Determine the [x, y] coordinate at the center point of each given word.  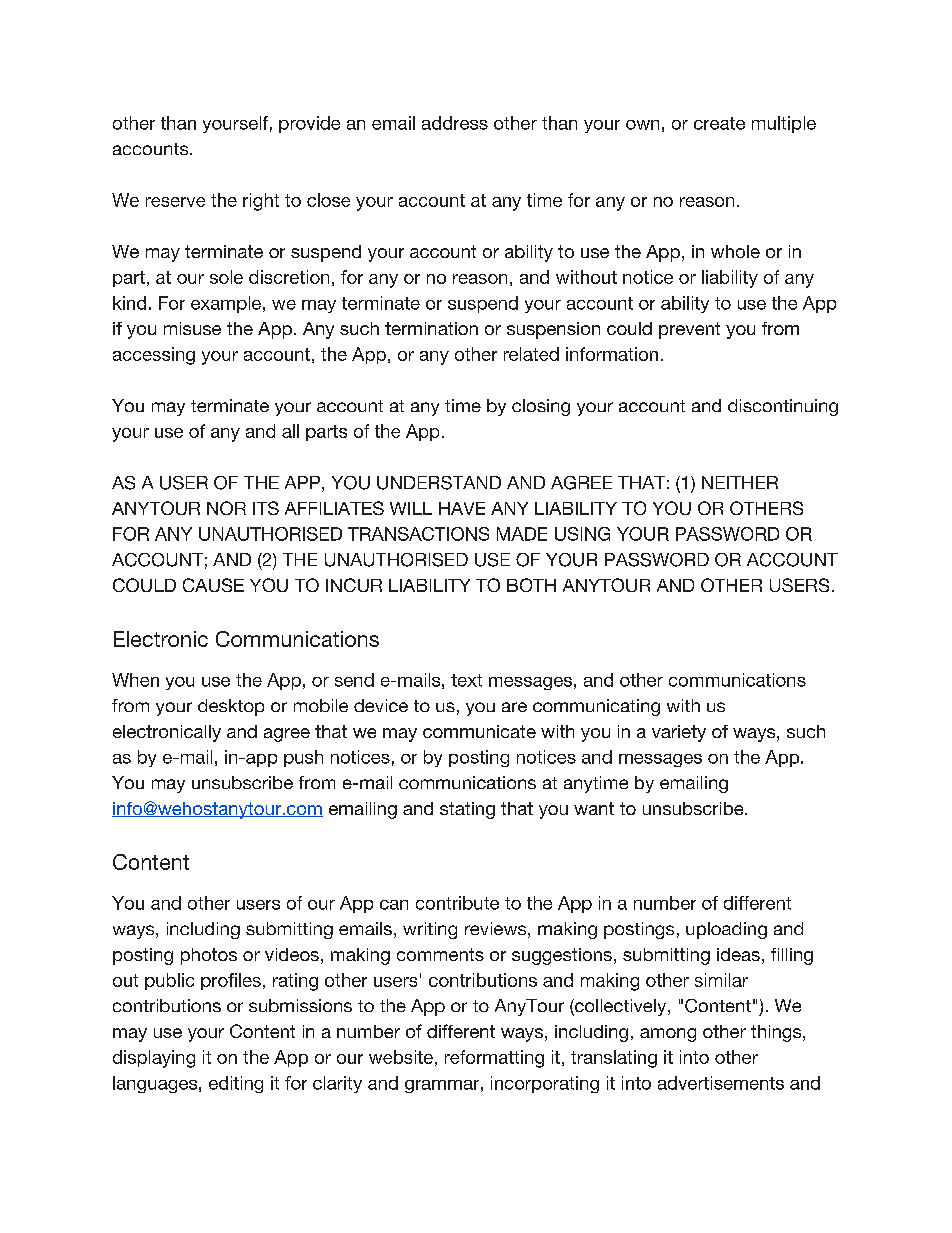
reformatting [494, 1059]
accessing [154, 356]
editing [236, 1084]
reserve [175, 202]
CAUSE [213, 585]
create [719, 123]
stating [467, 810]
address [455, 123]
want [594, 808]
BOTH [531, 585]
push [303, 758]
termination [431, 328]
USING [582, 534]
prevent [689, 330]
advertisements [721, 1083]
